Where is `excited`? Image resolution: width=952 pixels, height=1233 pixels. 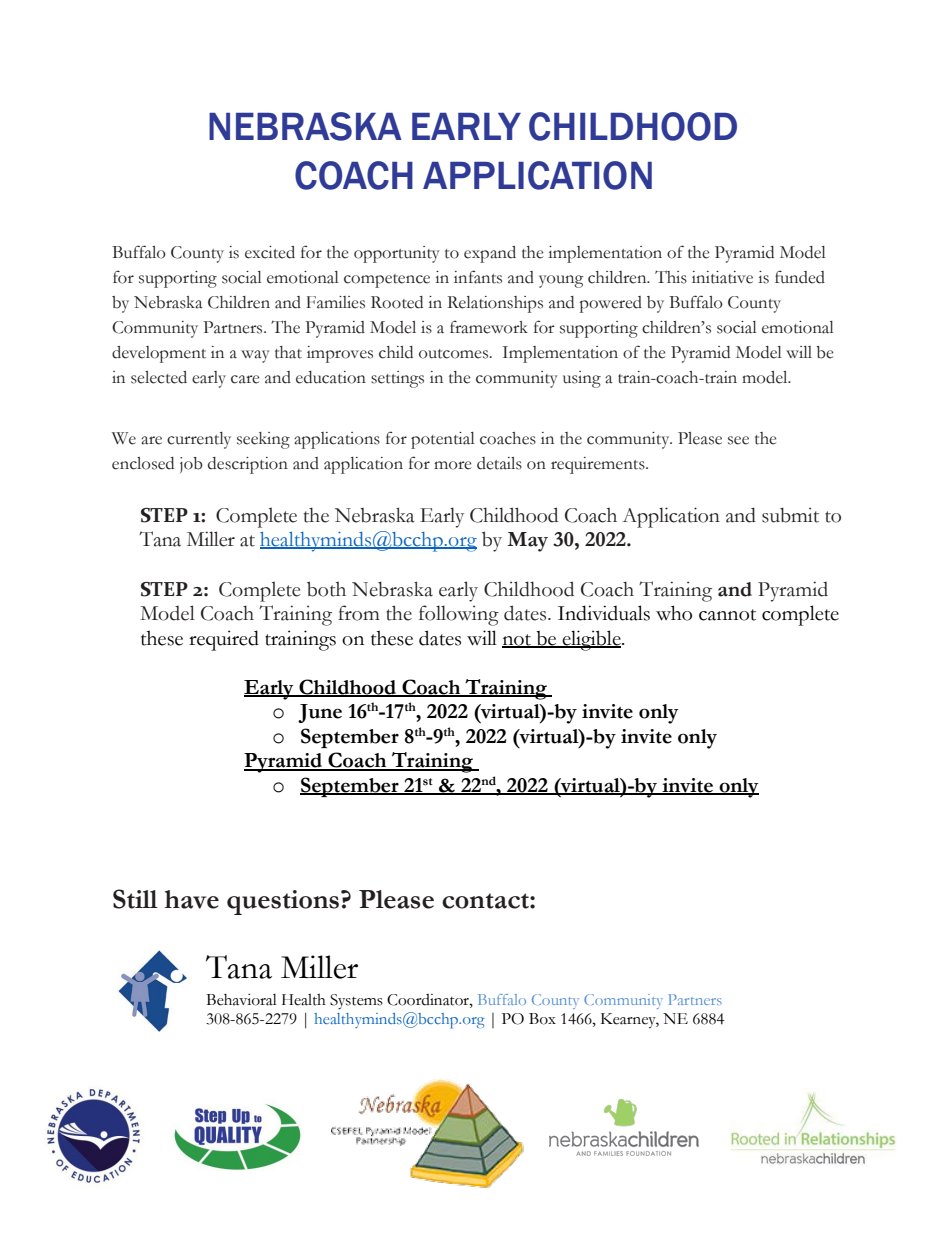
excited is located at coordinates (270, 252).
